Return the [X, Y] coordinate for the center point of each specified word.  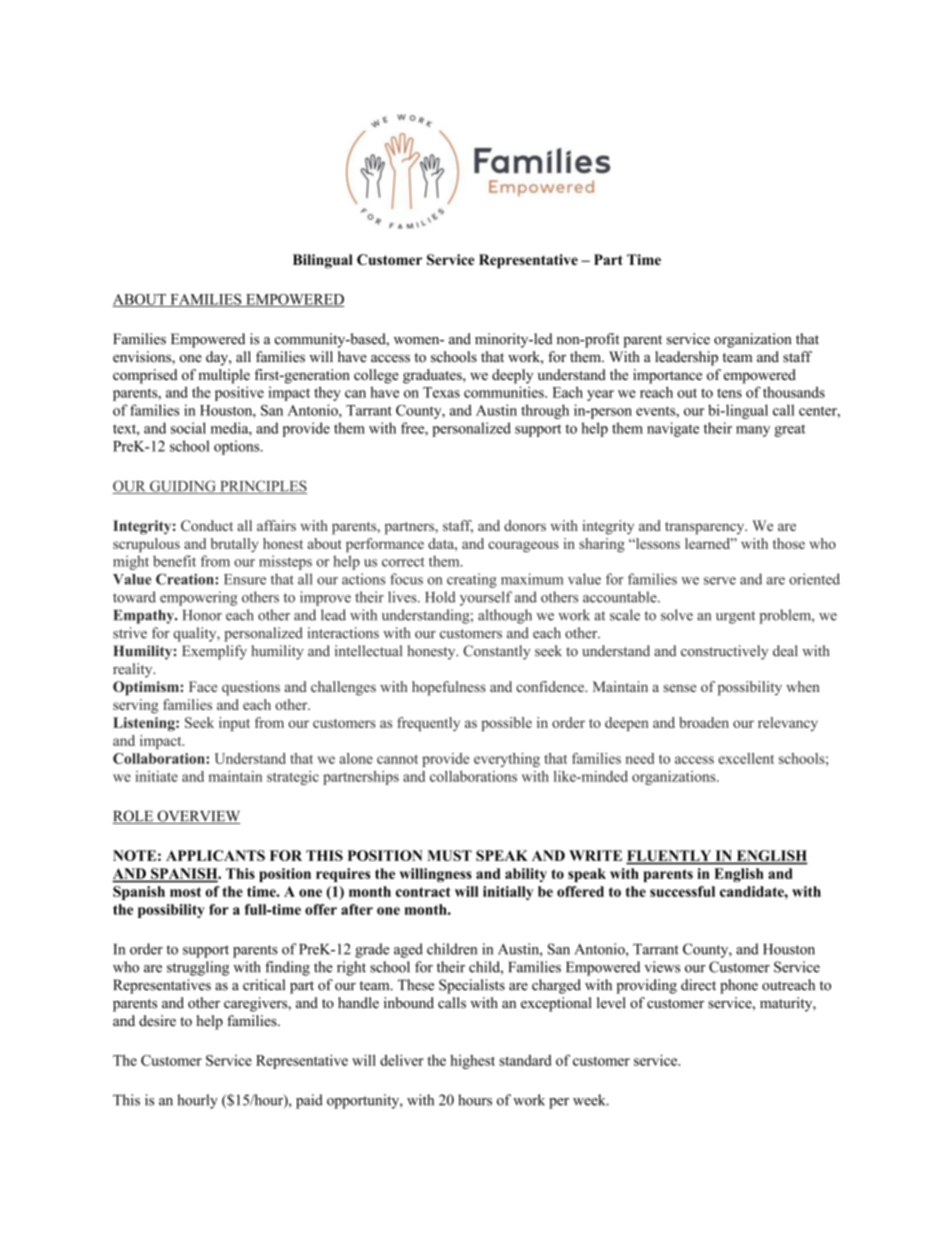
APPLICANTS [215, 855]
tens [729, 393]
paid [309, 1101]
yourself [486, 598]
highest [472, 1062]
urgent [735, 617]
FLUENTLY [670, 857]
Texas [441, 392]
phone [739, 986]
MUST [449, 855]
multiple [224, 376]
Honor [202, 615]
